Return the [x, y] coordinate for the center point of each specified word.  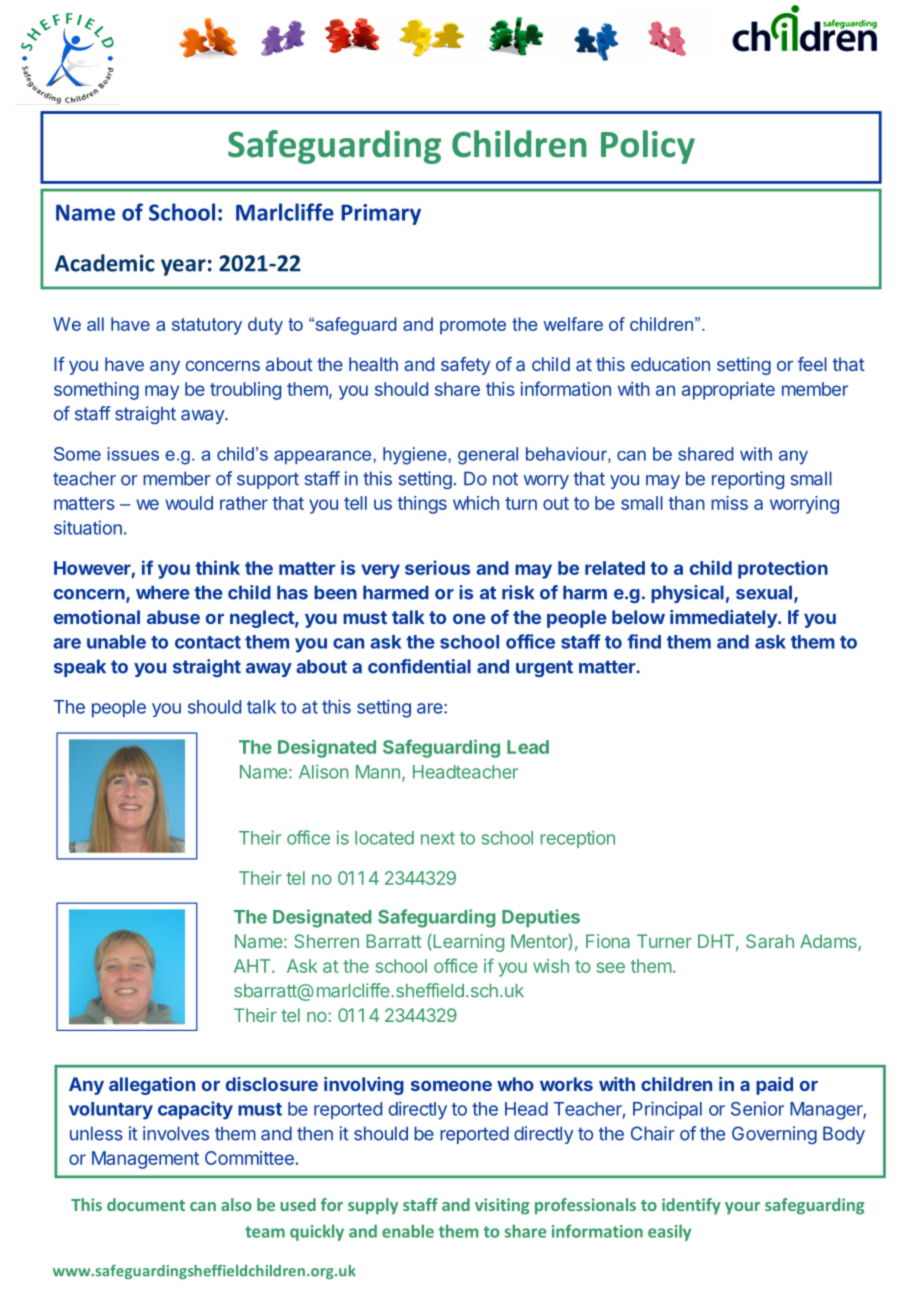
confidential [419, 666]
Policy [648, 147]
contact [208, 642]
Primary [381, 214]
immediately [724, 619]
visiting [502, 1206]
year [183, 267]
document [146, 1204]
